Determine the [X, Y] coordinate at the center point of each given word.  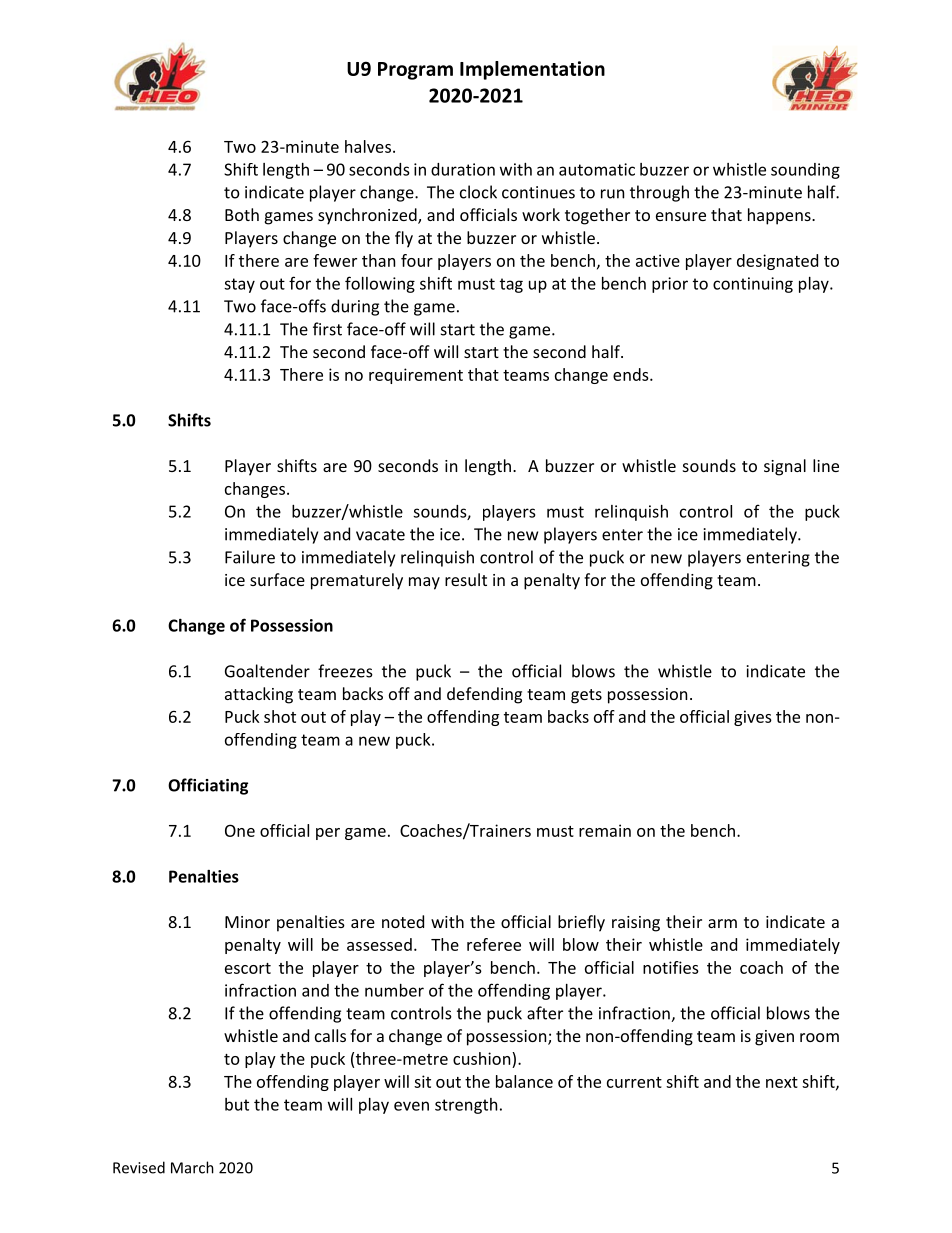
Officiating [208, 786]
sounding [805, 171]
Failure [250, 557]
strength [466, 1106]
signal [785, 467]
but [237, 1104]
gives [753, 718]
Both [242, 214]
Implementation [532, 70]
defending [484, 695]
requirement [416, 376]
